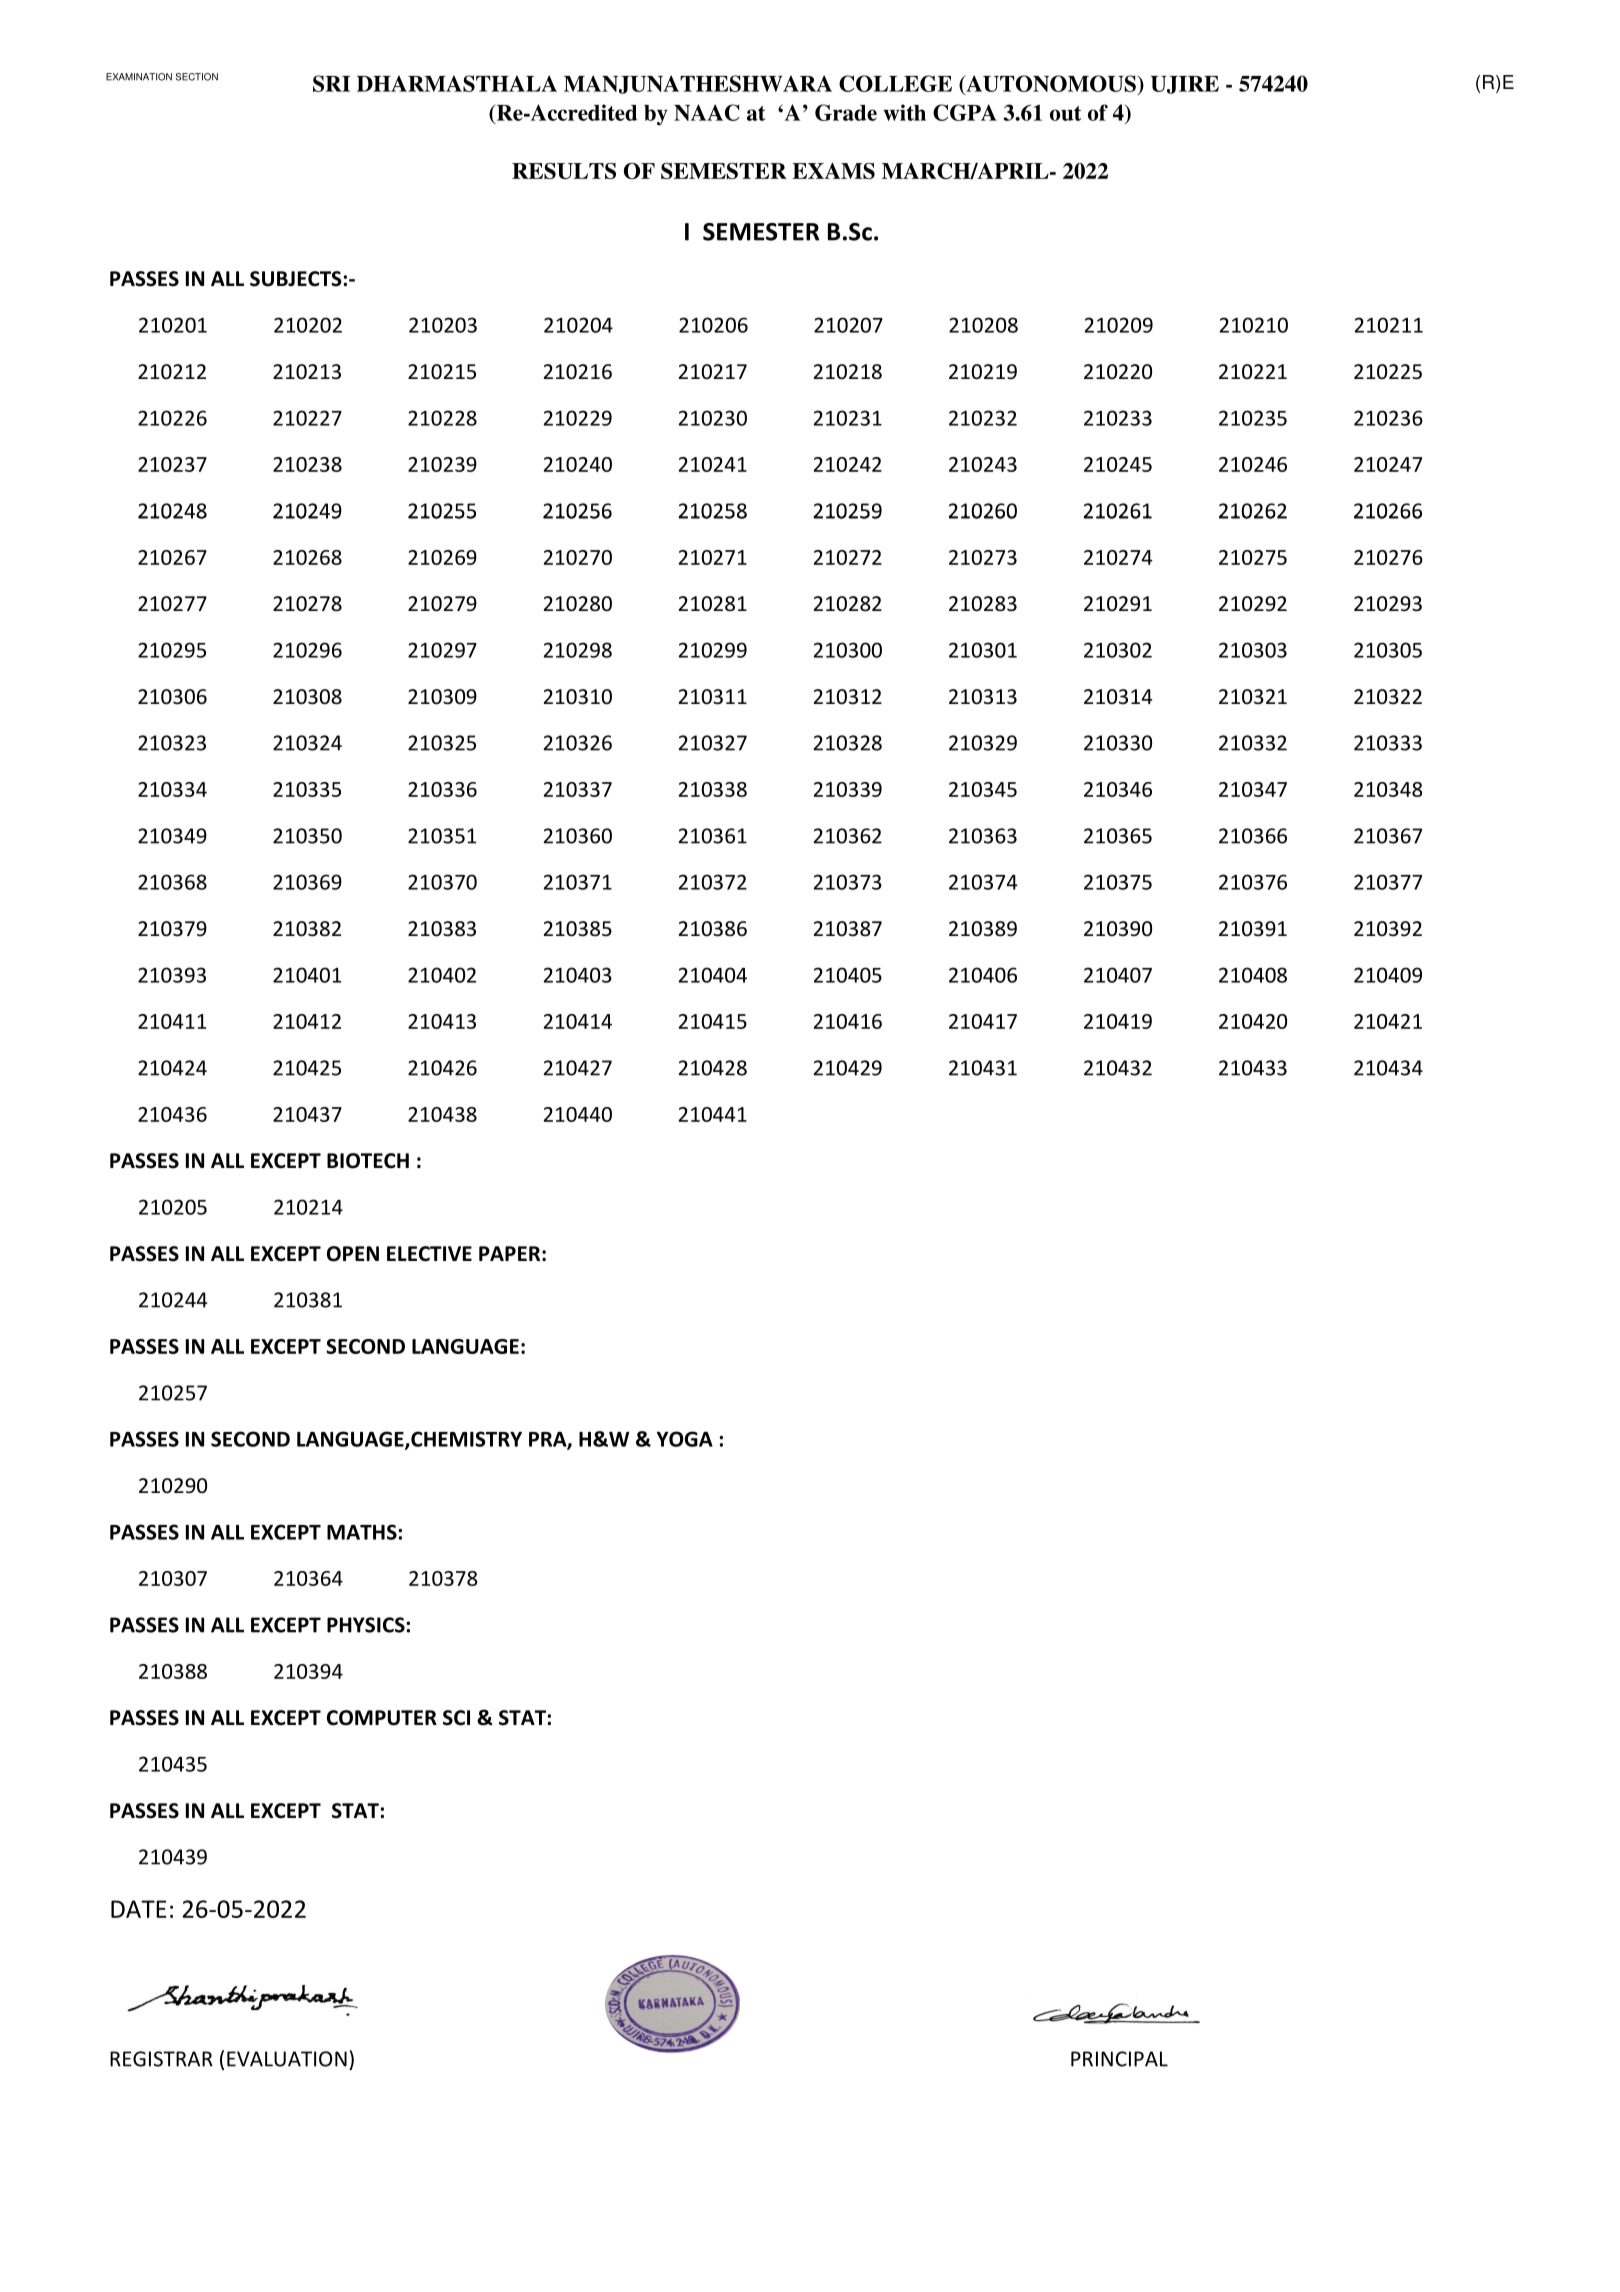 The image size is (1620, 2292). What do you see at coordinates (904, 112) in the document?
I see `with` at bounding box center [904, 112].
